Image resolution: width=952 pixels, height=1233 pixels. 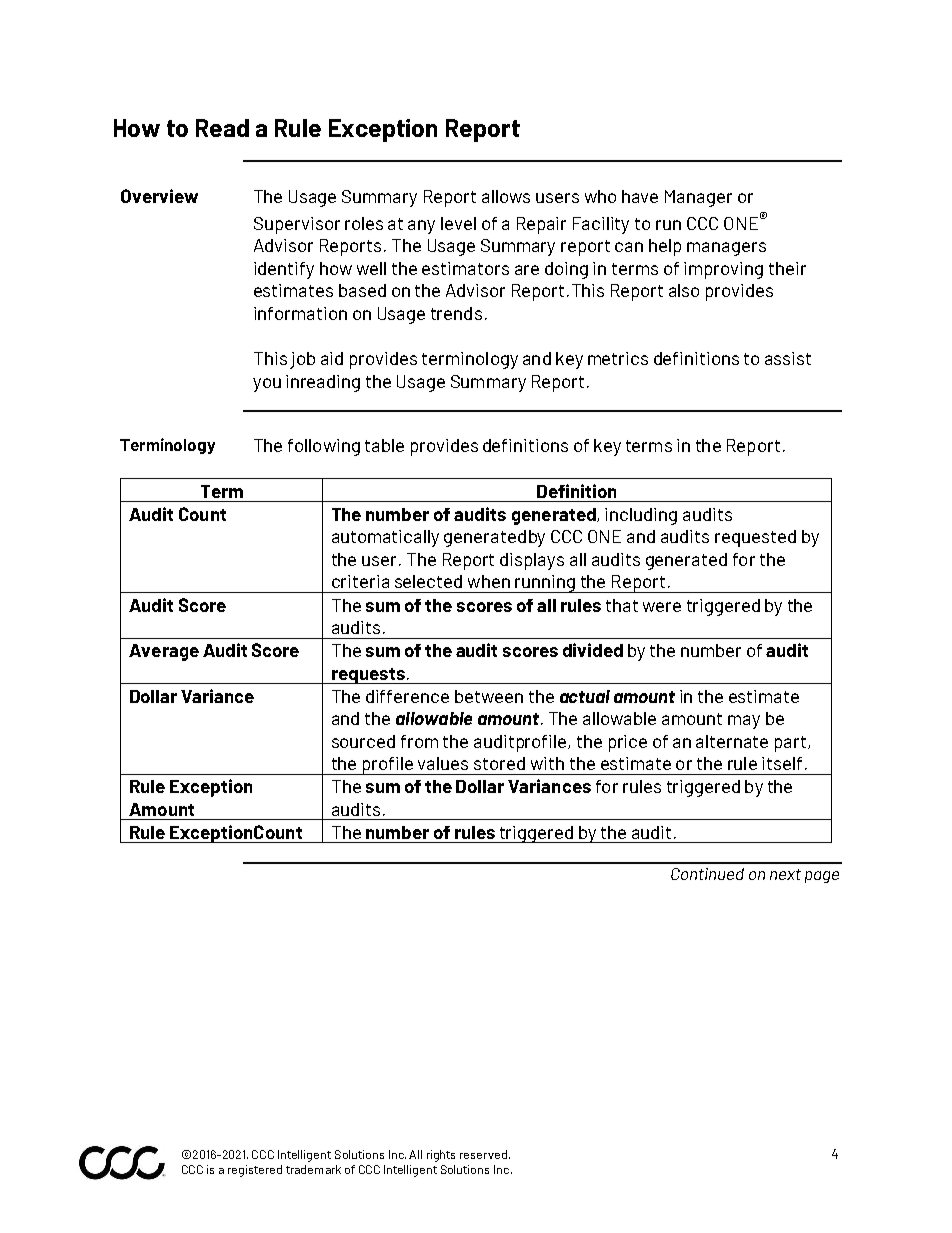 I want to click on reserved, so click(x=483, y=1154).
